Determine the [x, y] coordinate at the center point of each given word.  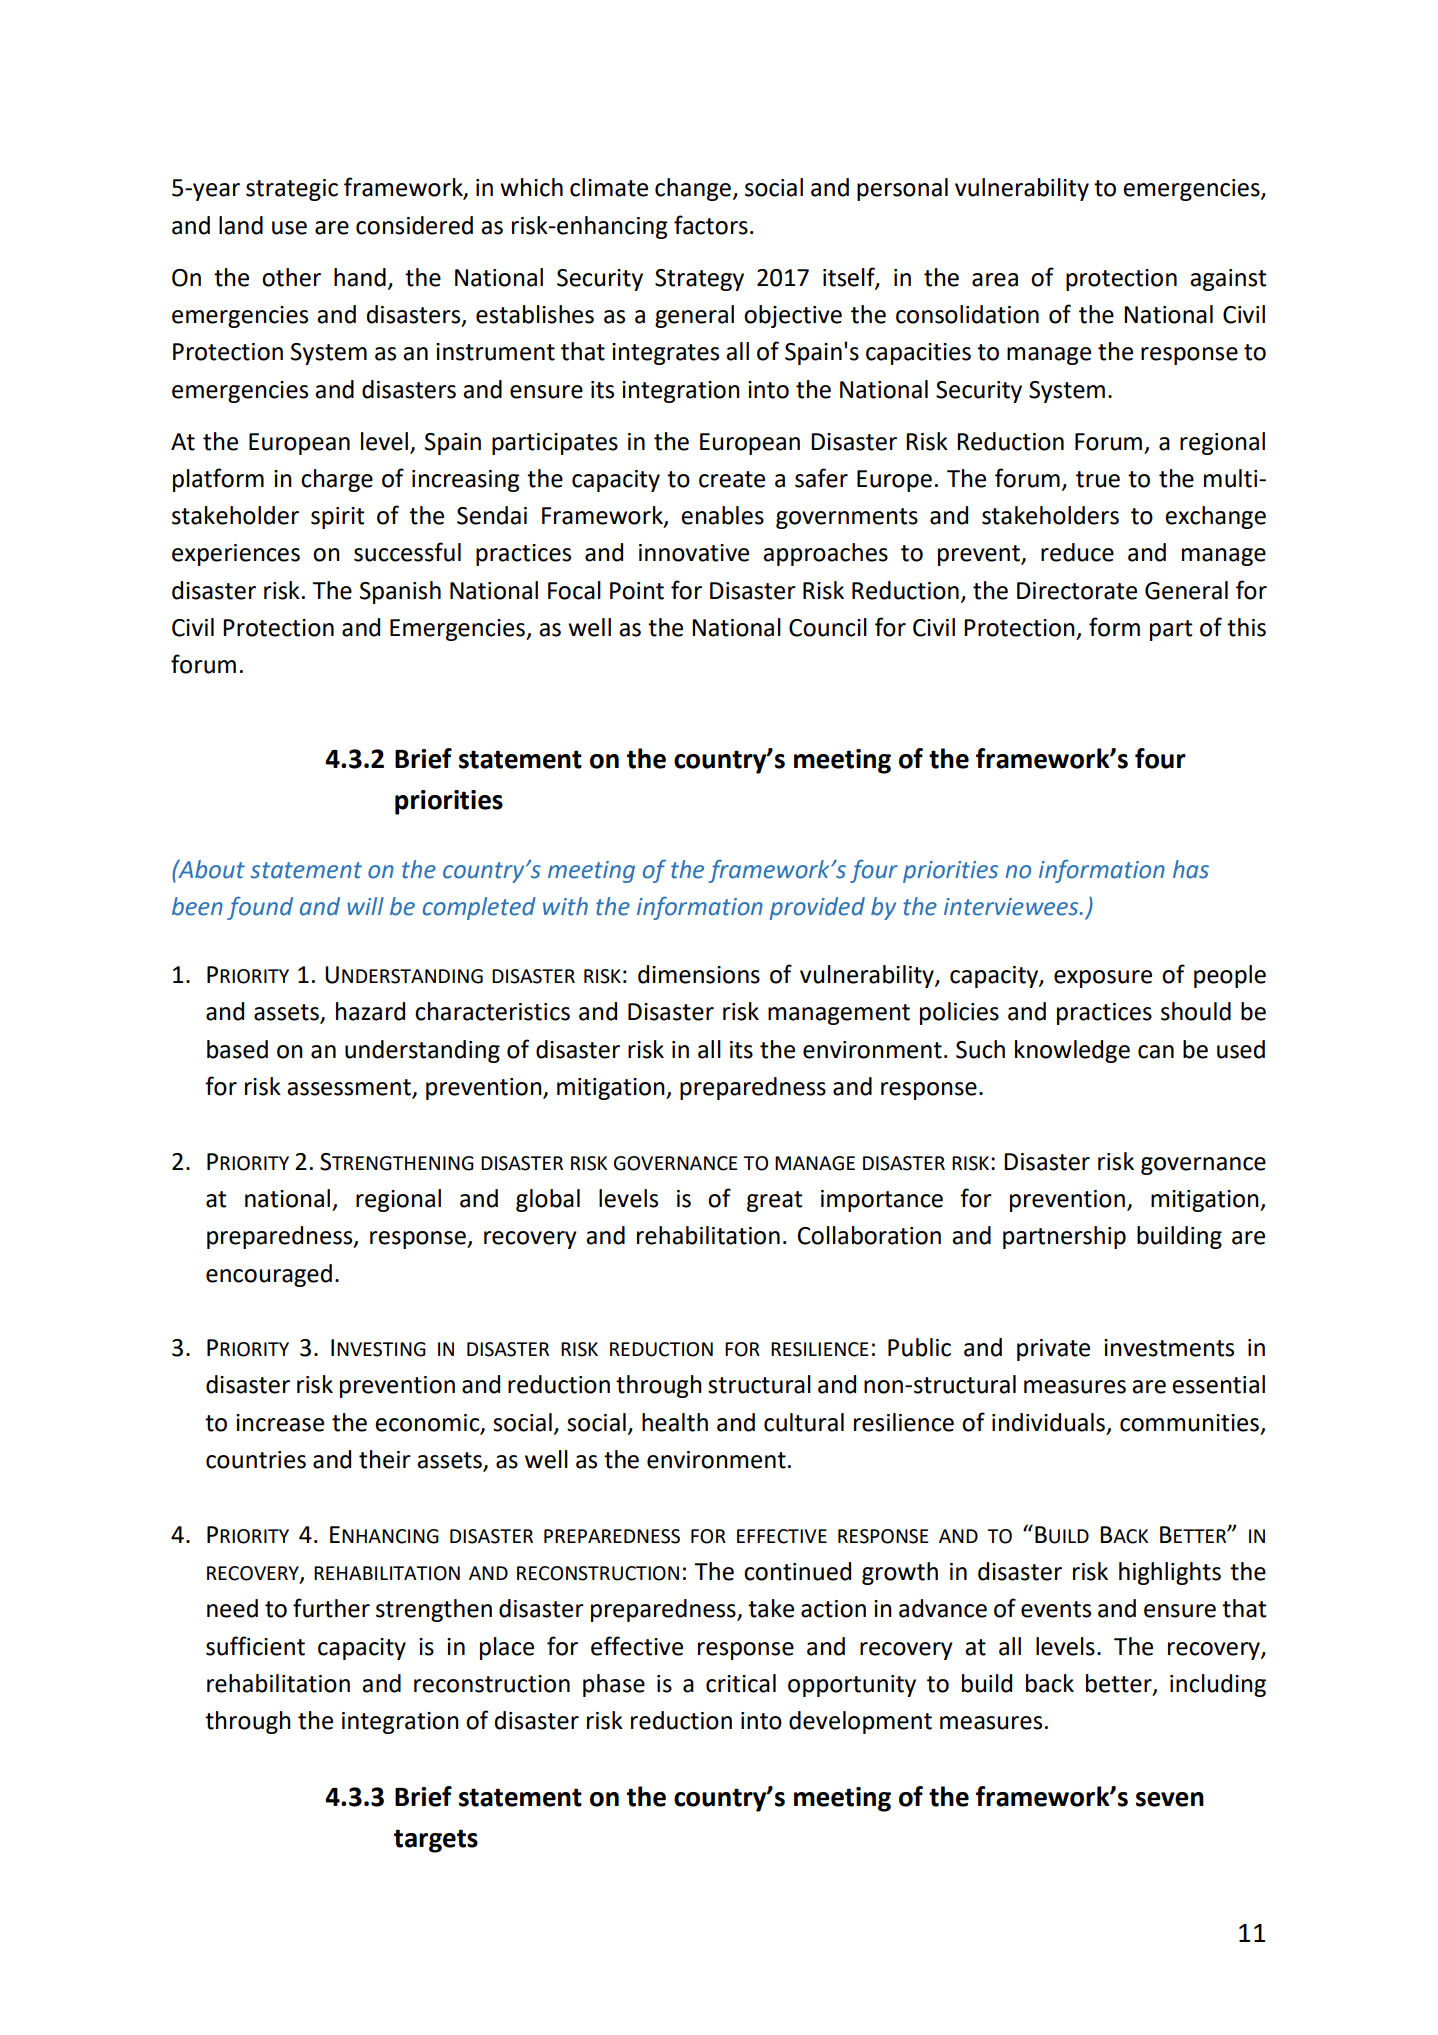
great [774, 1201]
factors [711, 225]
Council [828, 627]
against [1228, 280]
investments [1169, 1348]
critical [741, 1683]
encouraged [269, 1275]
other [291, 277]
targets [436, 1841]
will [365, 906]
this [1246, 627]
